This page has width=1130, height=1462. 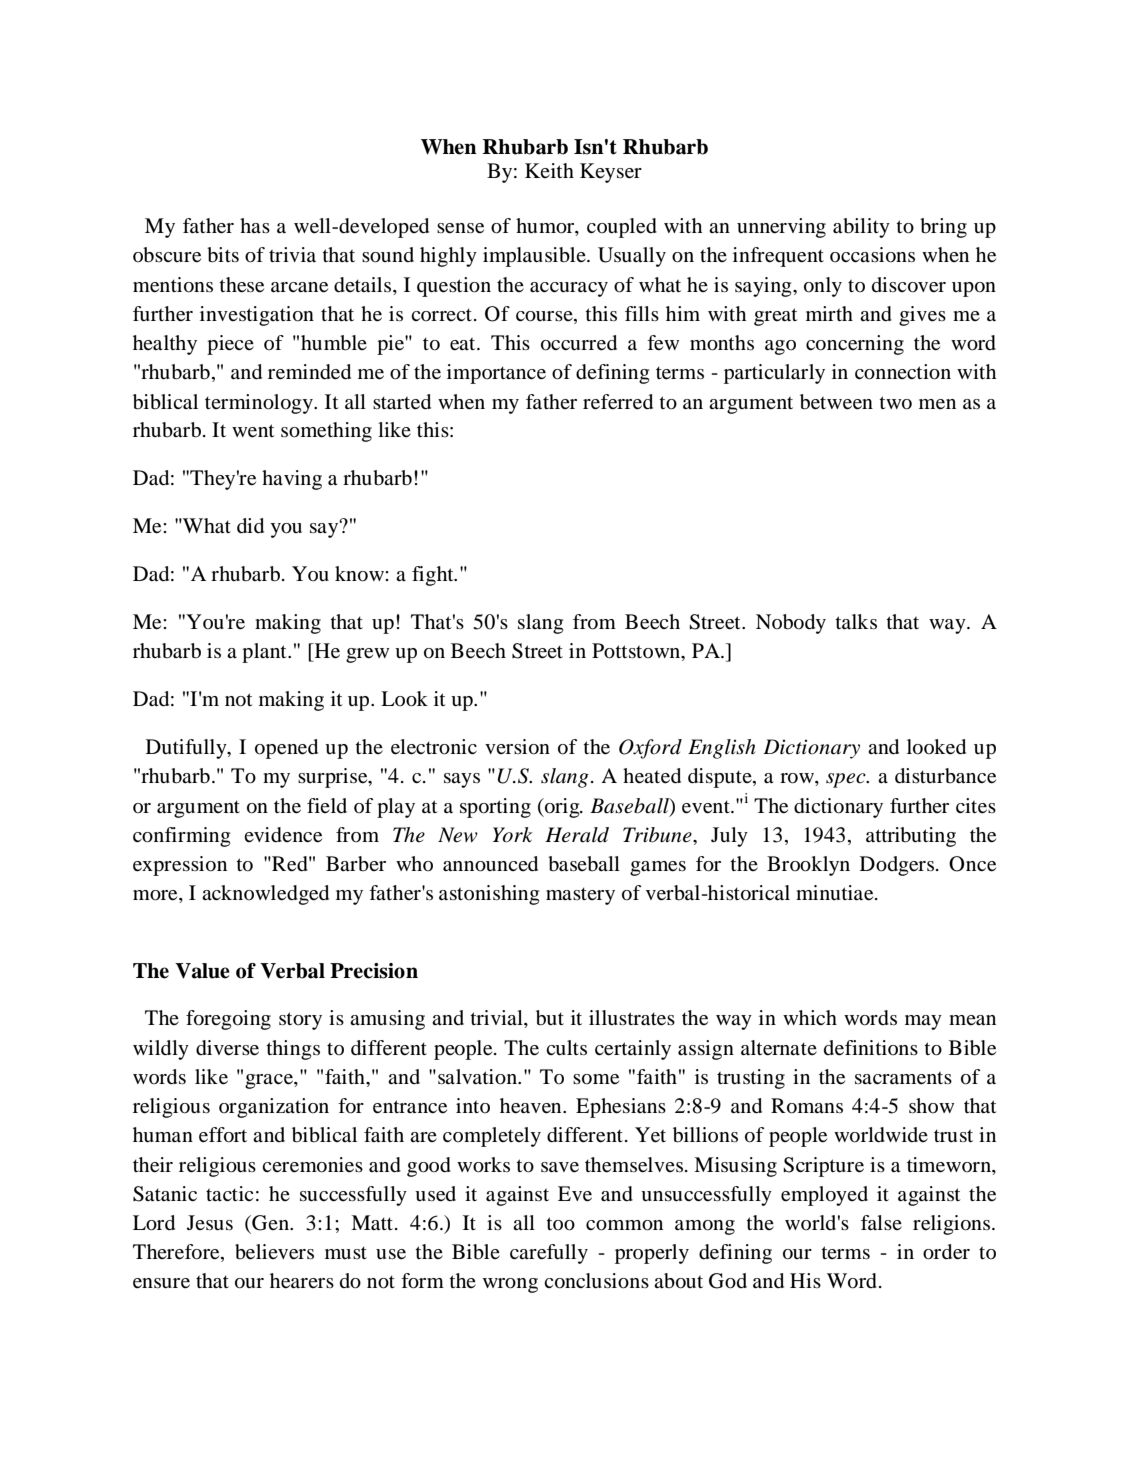 I want to click on two, so click(x=895, y=403).
